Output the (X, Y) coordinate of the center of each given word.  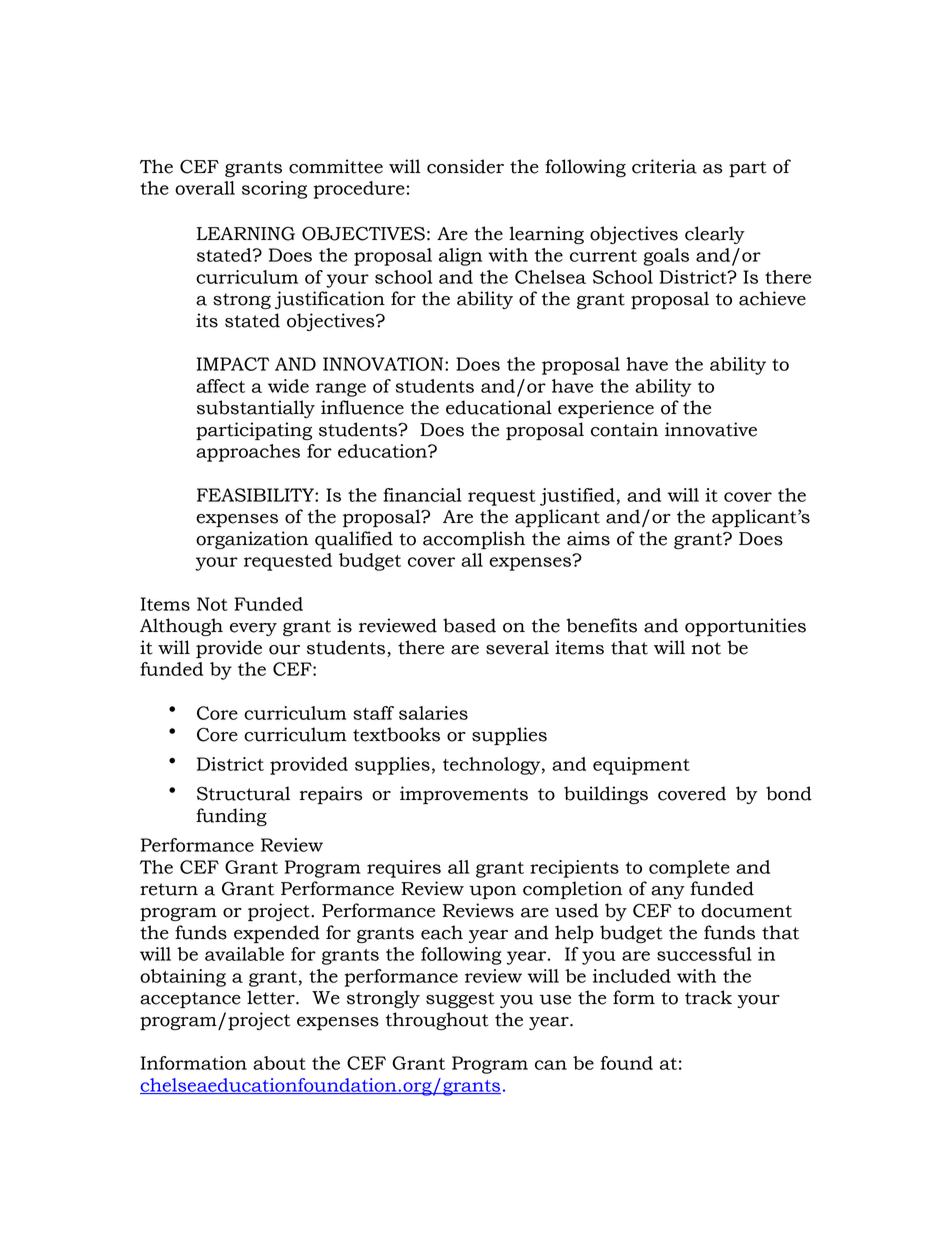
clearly (715, 235)
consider (465, 166)
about (279, 1063)
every (253, 629)
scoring (274, 190)
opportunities (745, 627)
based (469, 625)
